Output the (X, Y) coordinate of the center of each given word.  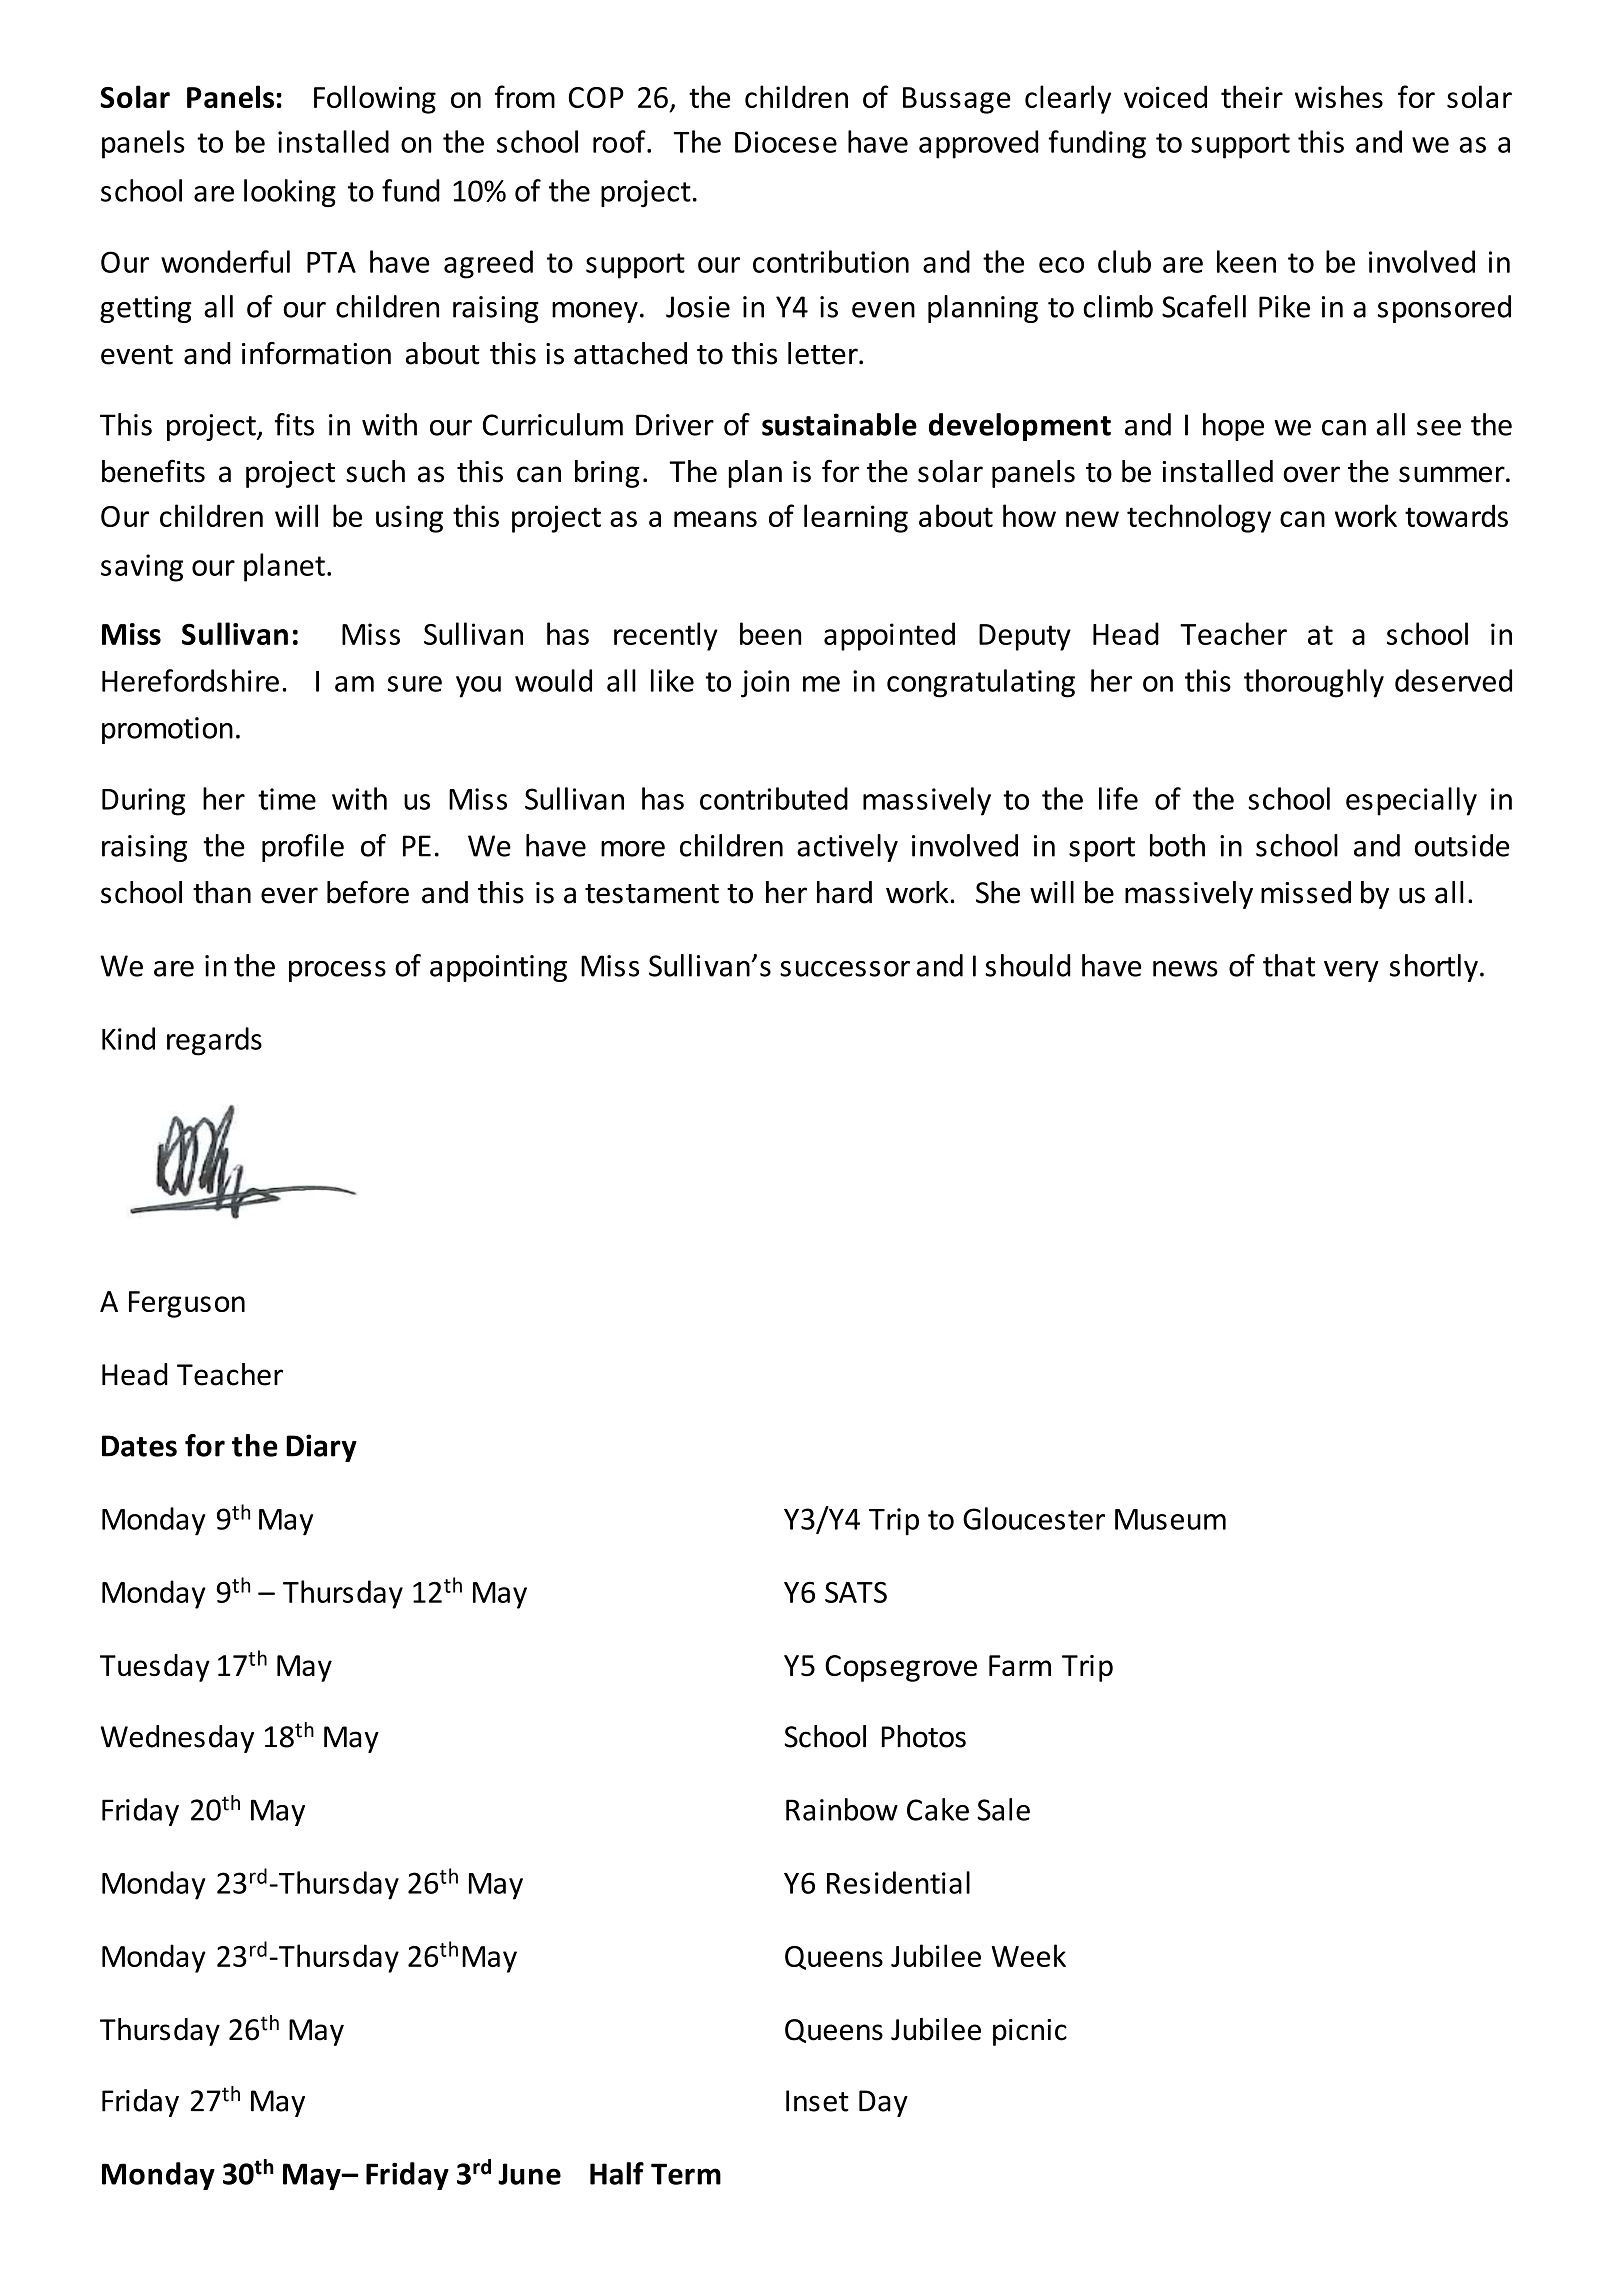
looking (290, 193)
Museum (1170, 1519)
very (1351, 971)
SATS (856, 1592)
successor (845, 969)
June (529, 2174)
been (771, 633)
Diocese (786, 142)
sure (415, 684)
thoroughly (1314, 683)
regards (214, 1041)
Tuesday (155, 1668)
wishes (1339, 96)
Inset (817, 2101)
